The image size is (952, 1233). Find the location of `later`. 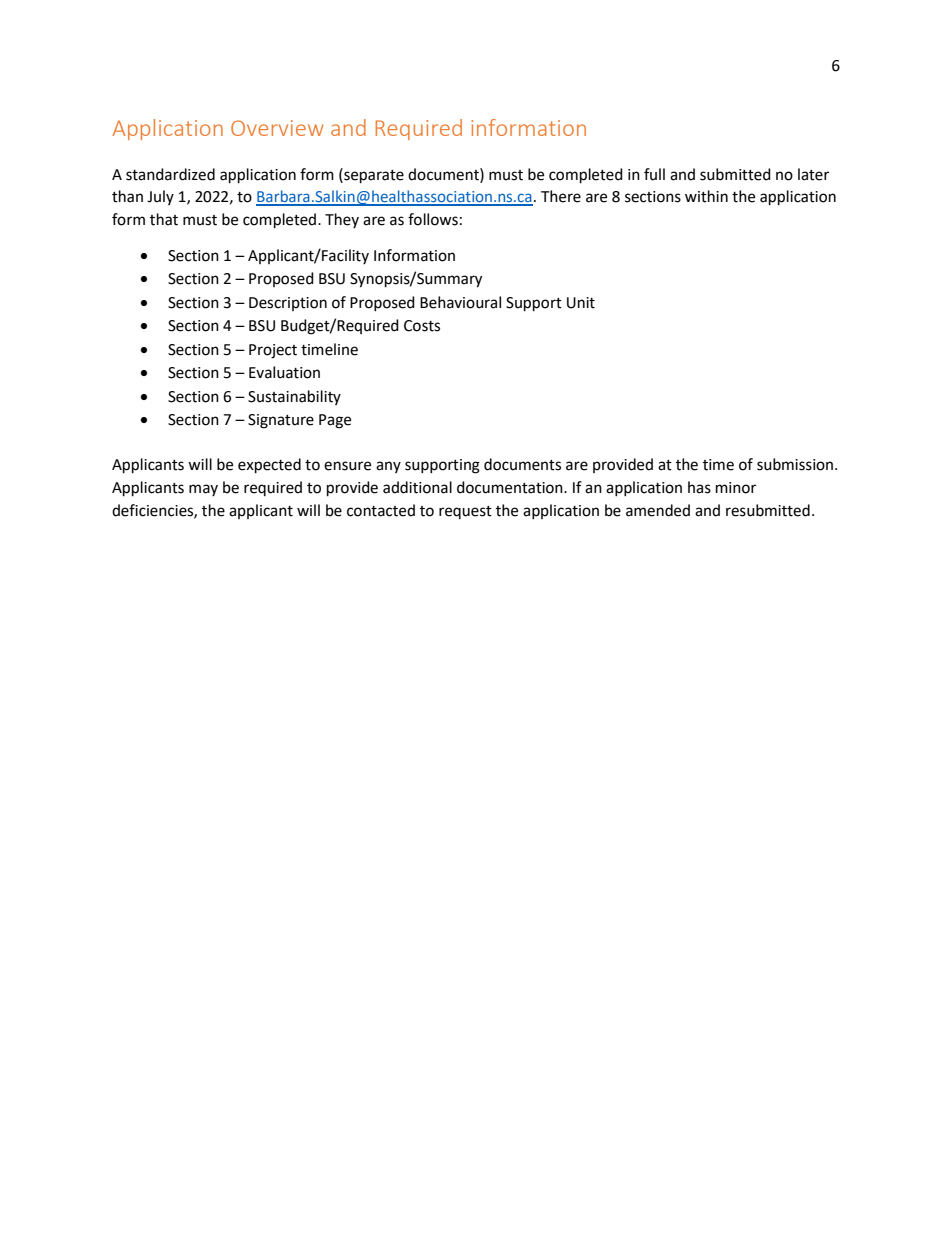

later is located at coordinates (813, 174).
